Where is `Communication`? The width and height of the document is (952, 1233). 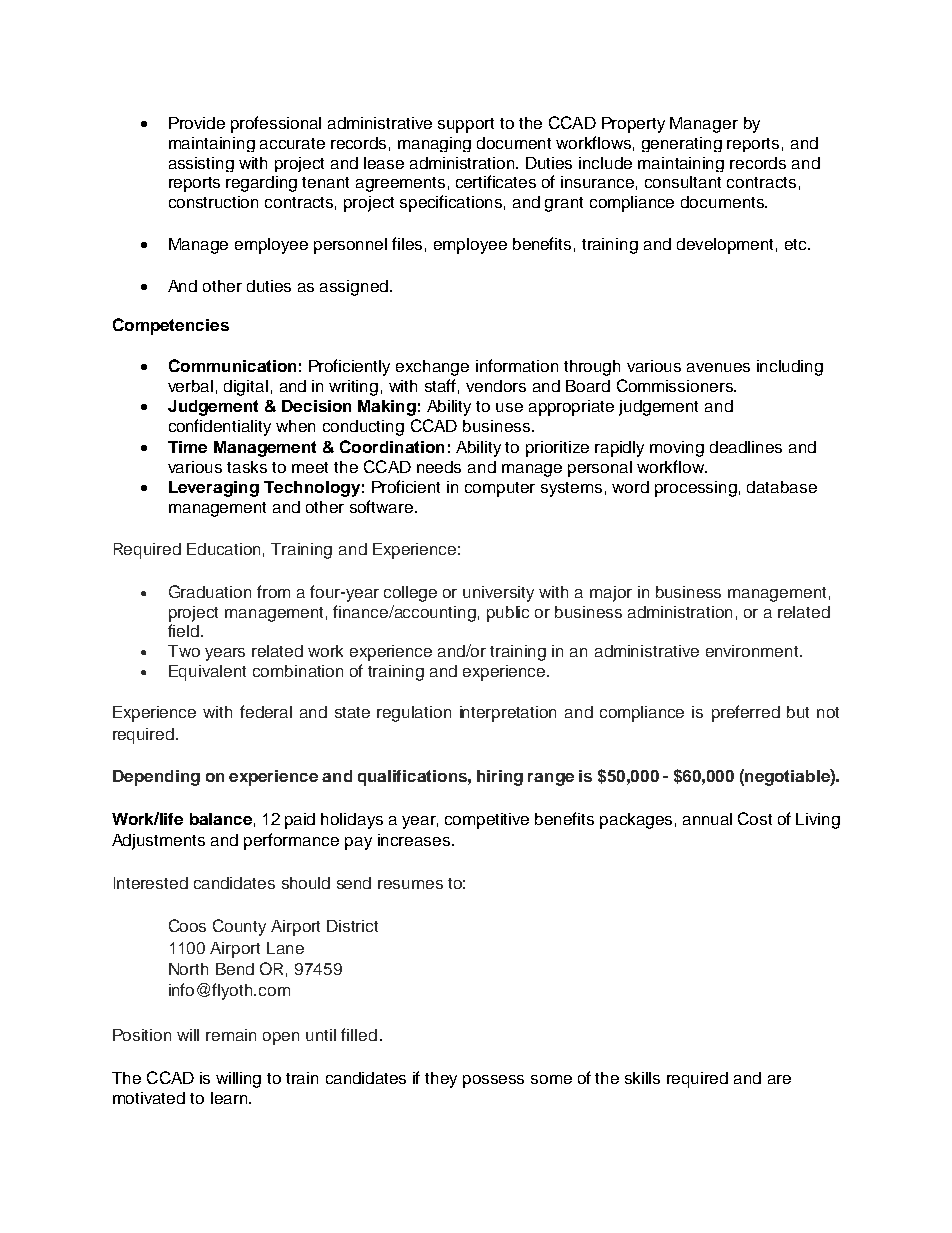
Communication is located at coordinates (232, 365).
